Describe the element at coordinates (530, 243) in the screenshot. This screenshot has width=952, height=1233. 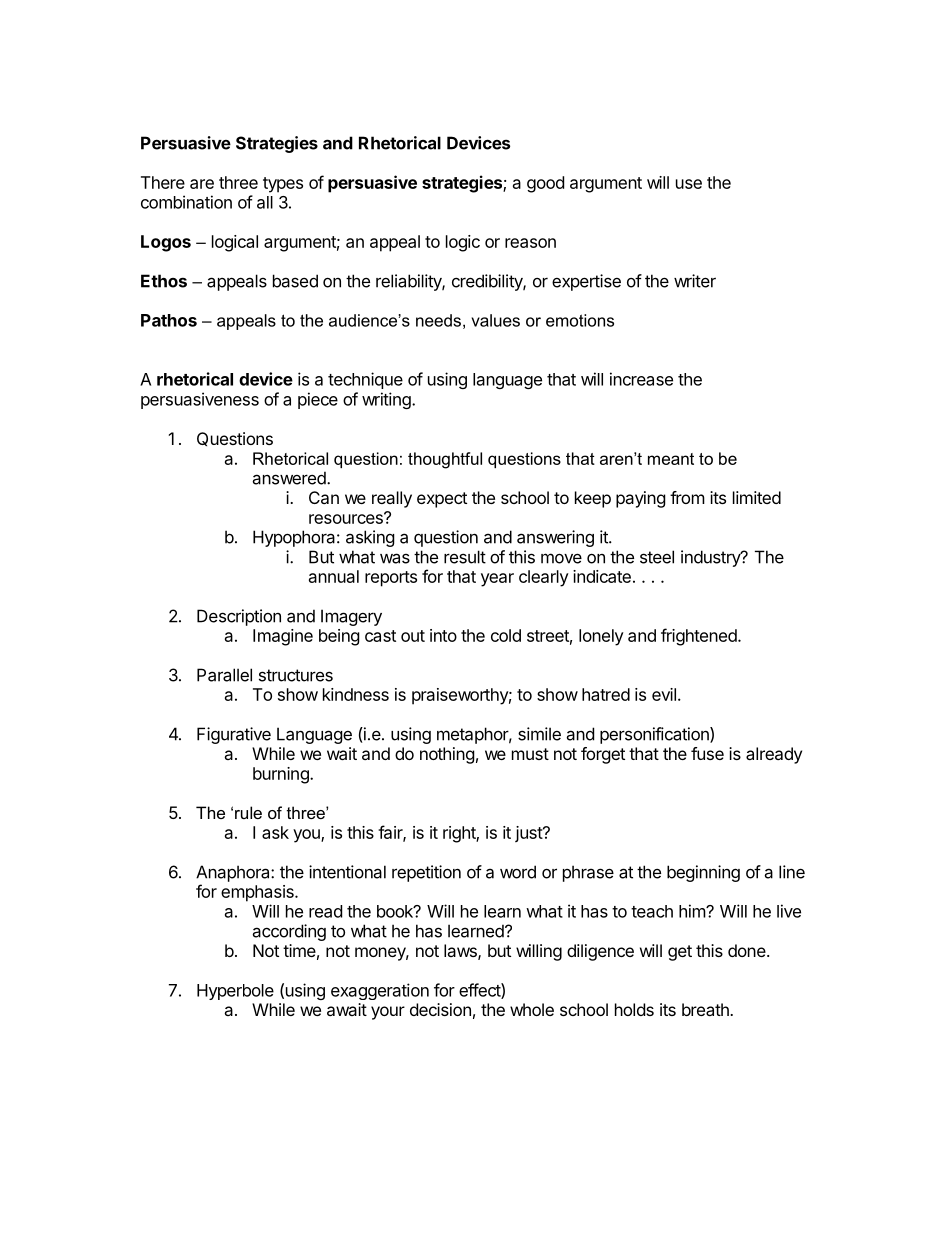
I see `reason` at that location.
